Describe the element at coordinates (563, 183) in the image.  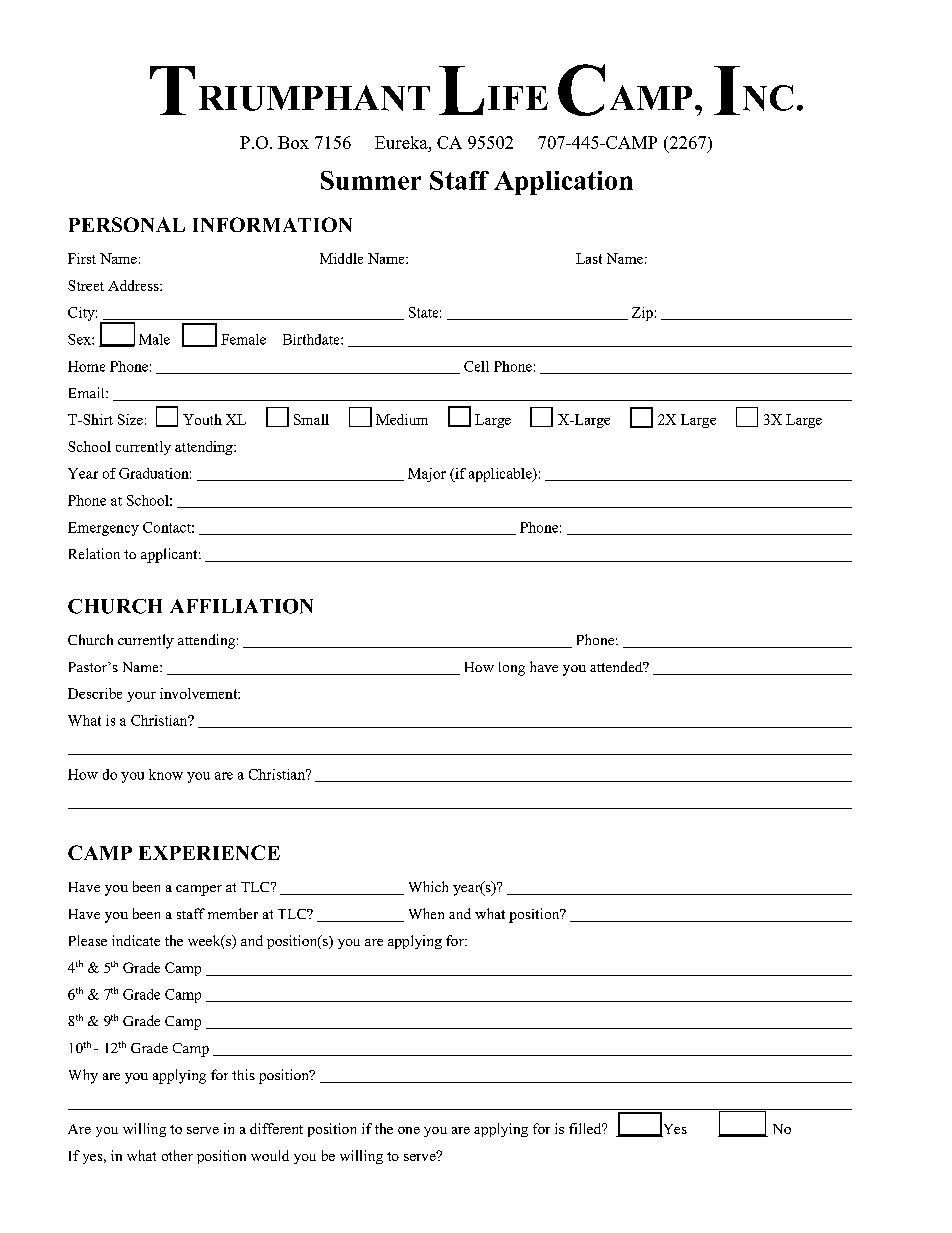
I see `Application` at that location.
